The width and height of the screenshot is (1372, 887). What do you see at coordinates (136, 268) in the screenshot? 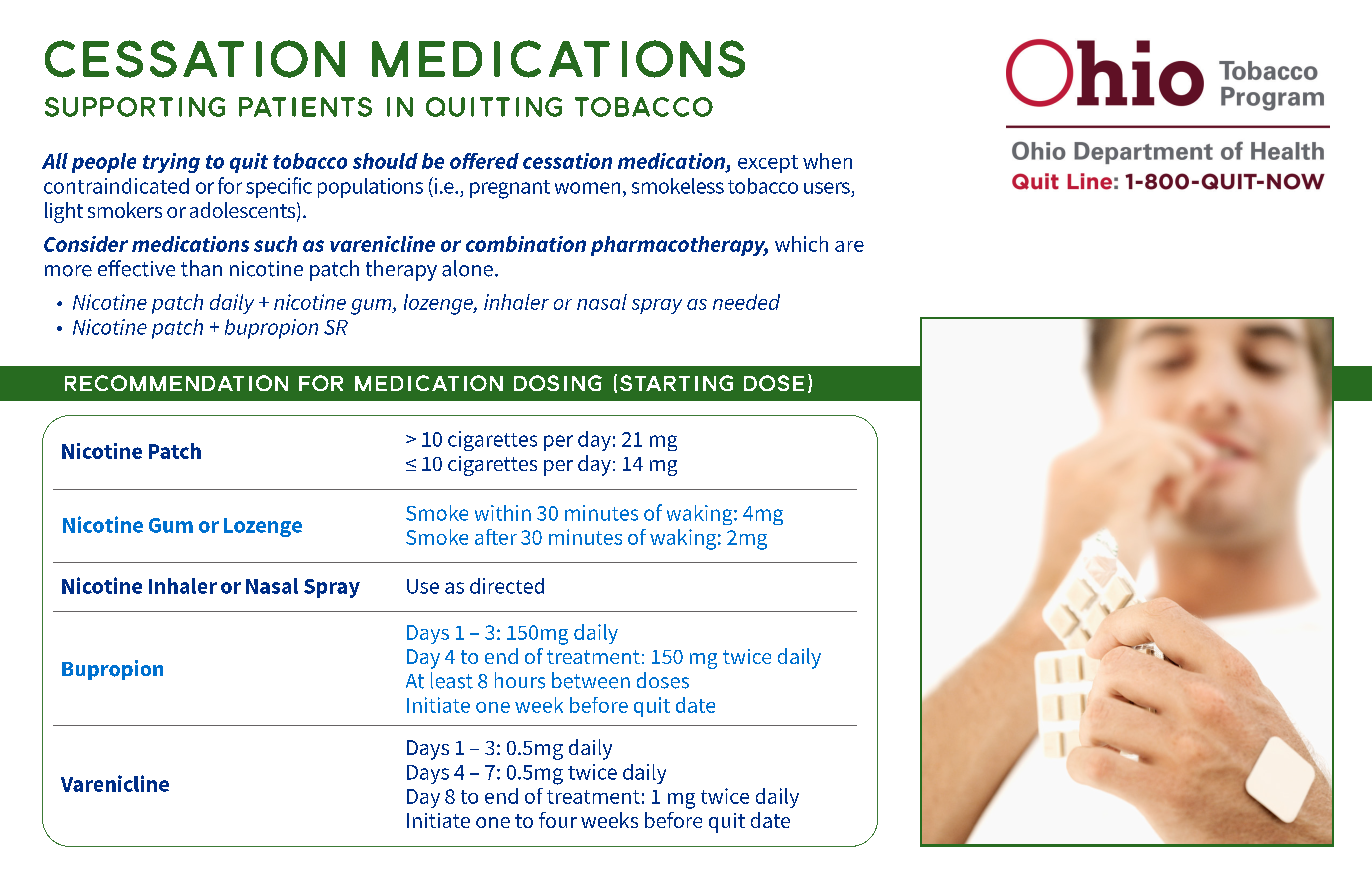
I see `effective` at bounding box center [136, 268].
